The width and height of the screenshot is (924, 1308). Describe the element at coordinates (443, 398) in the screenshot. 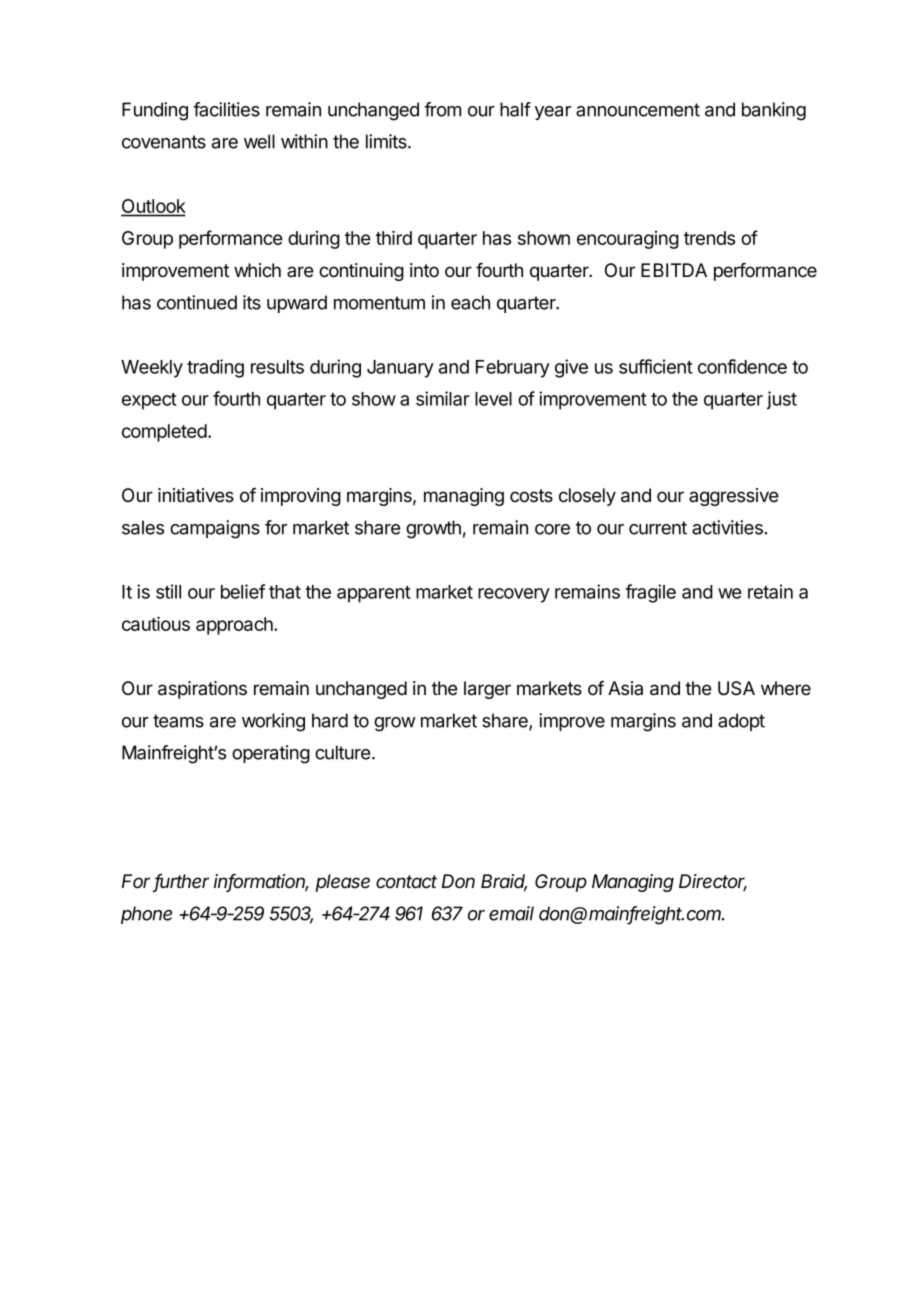

I see `similar` at that location.
